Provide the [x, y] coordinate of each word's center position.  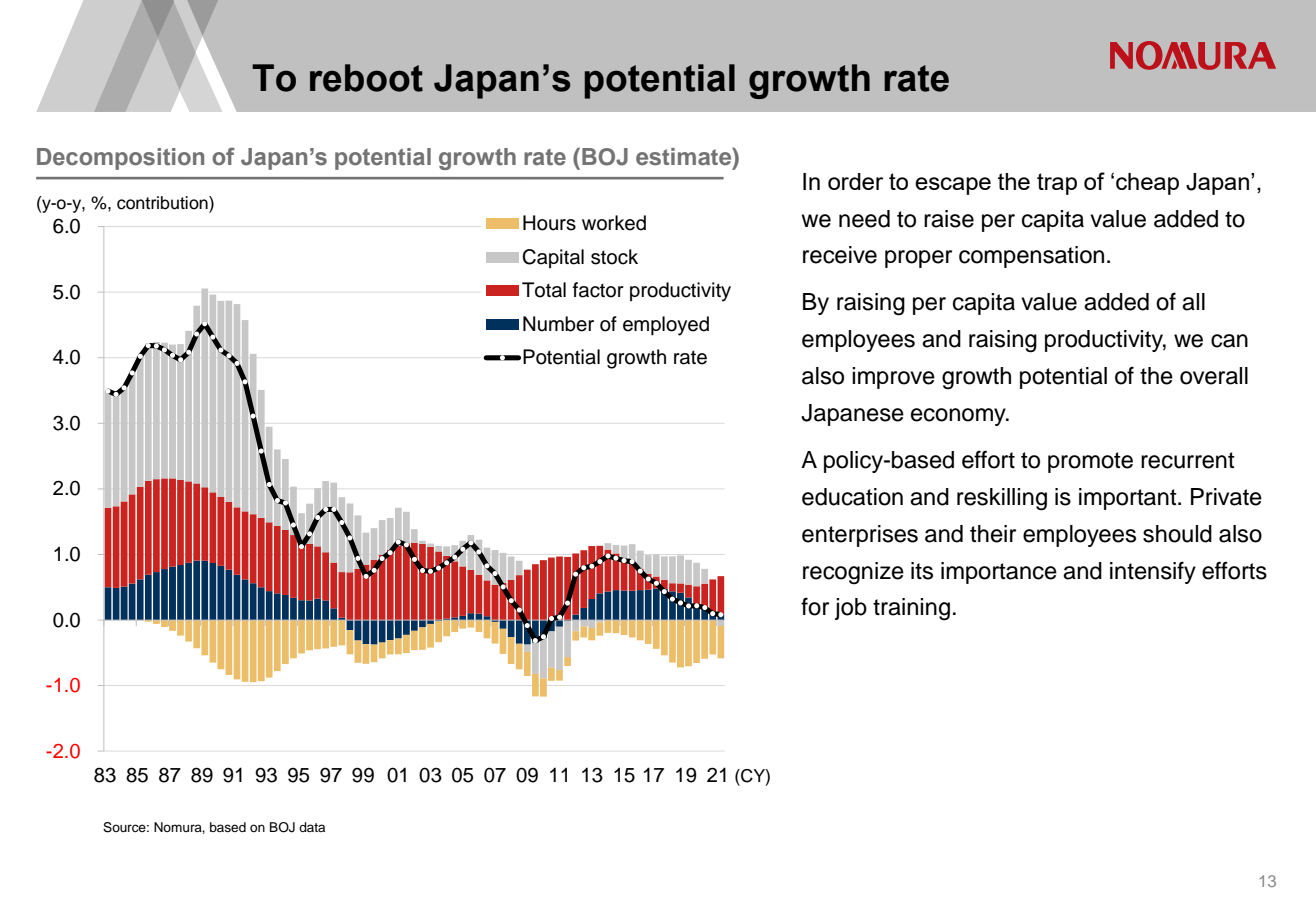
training [911, 609]
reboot [366, 78]
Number [558, 324]
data [312, 827]
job [851, 609]
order [855, 181]
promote [1090, 462]
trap [1057, 184]
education [852, 497]
